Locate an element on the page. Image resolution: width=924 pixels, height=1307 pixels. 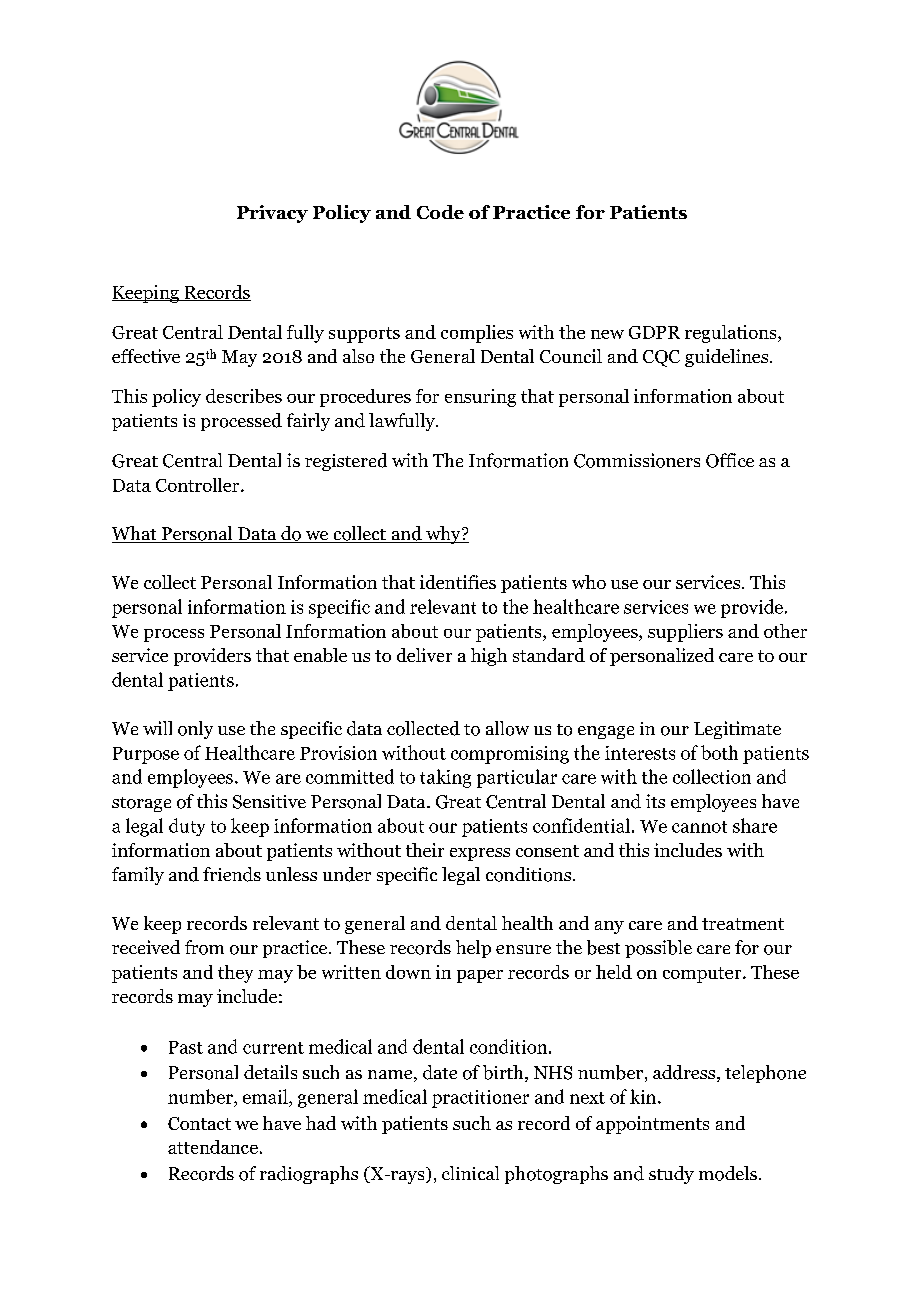
Legitimate is located at coordinates (737, 730).
